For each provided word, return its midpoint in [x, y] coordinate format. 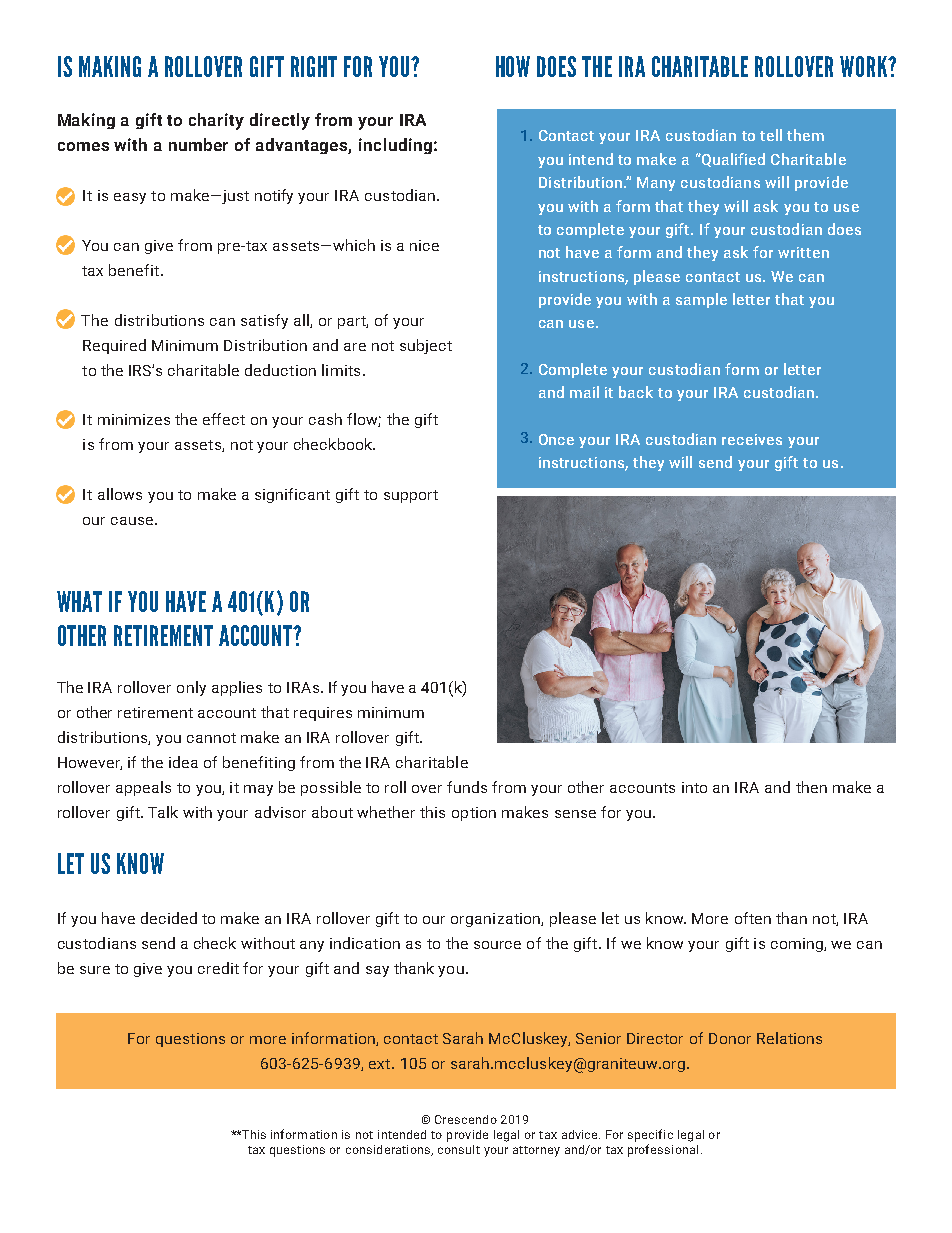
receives [752, 439]
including [395, 146]
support [411, 496]
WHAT [79, 601]
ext [379, 1064]
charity [216, 121]
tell [771, 135]
